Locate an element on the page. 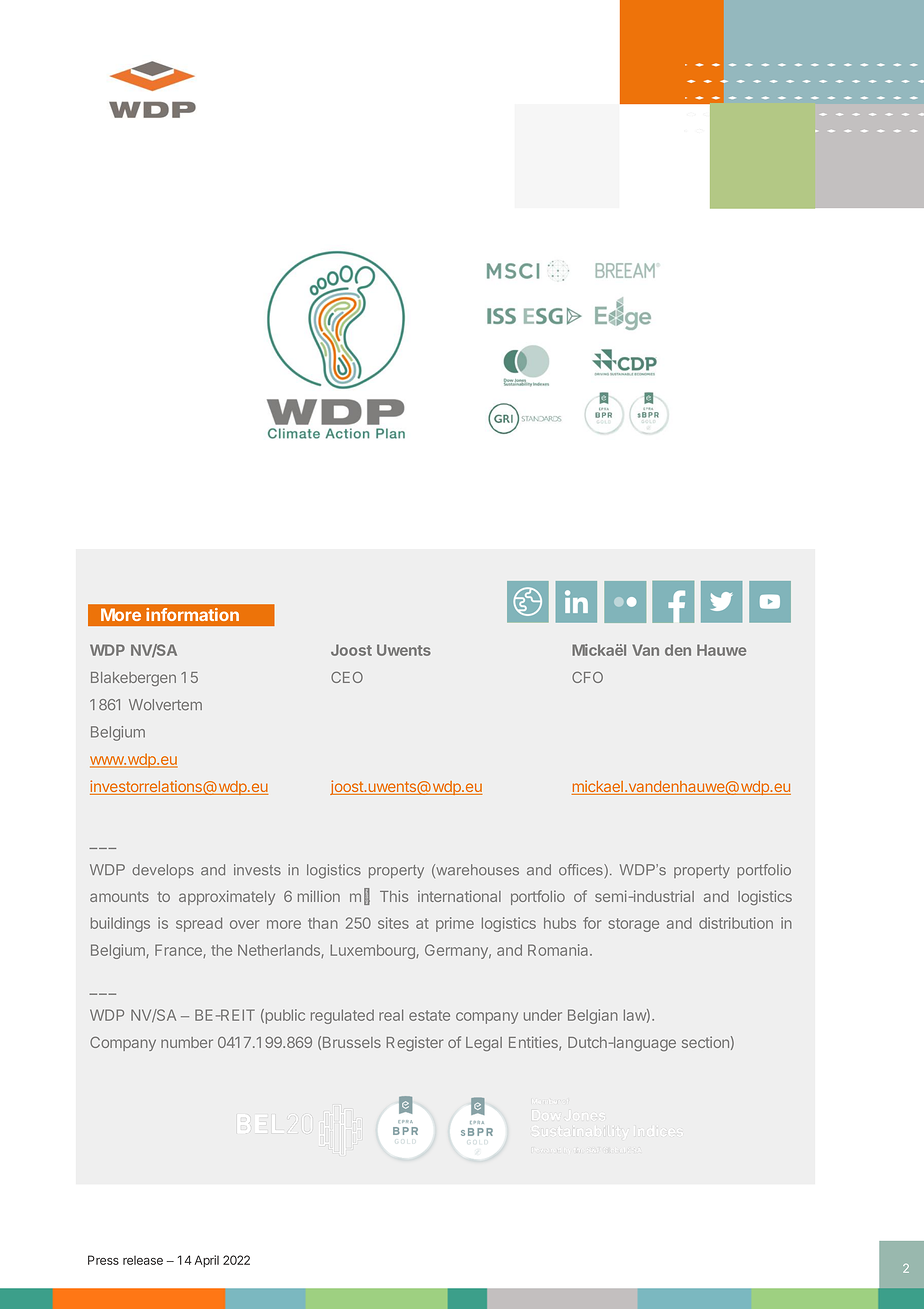 The image size is (924, 1309). This is located at coordinates (394, 896).
